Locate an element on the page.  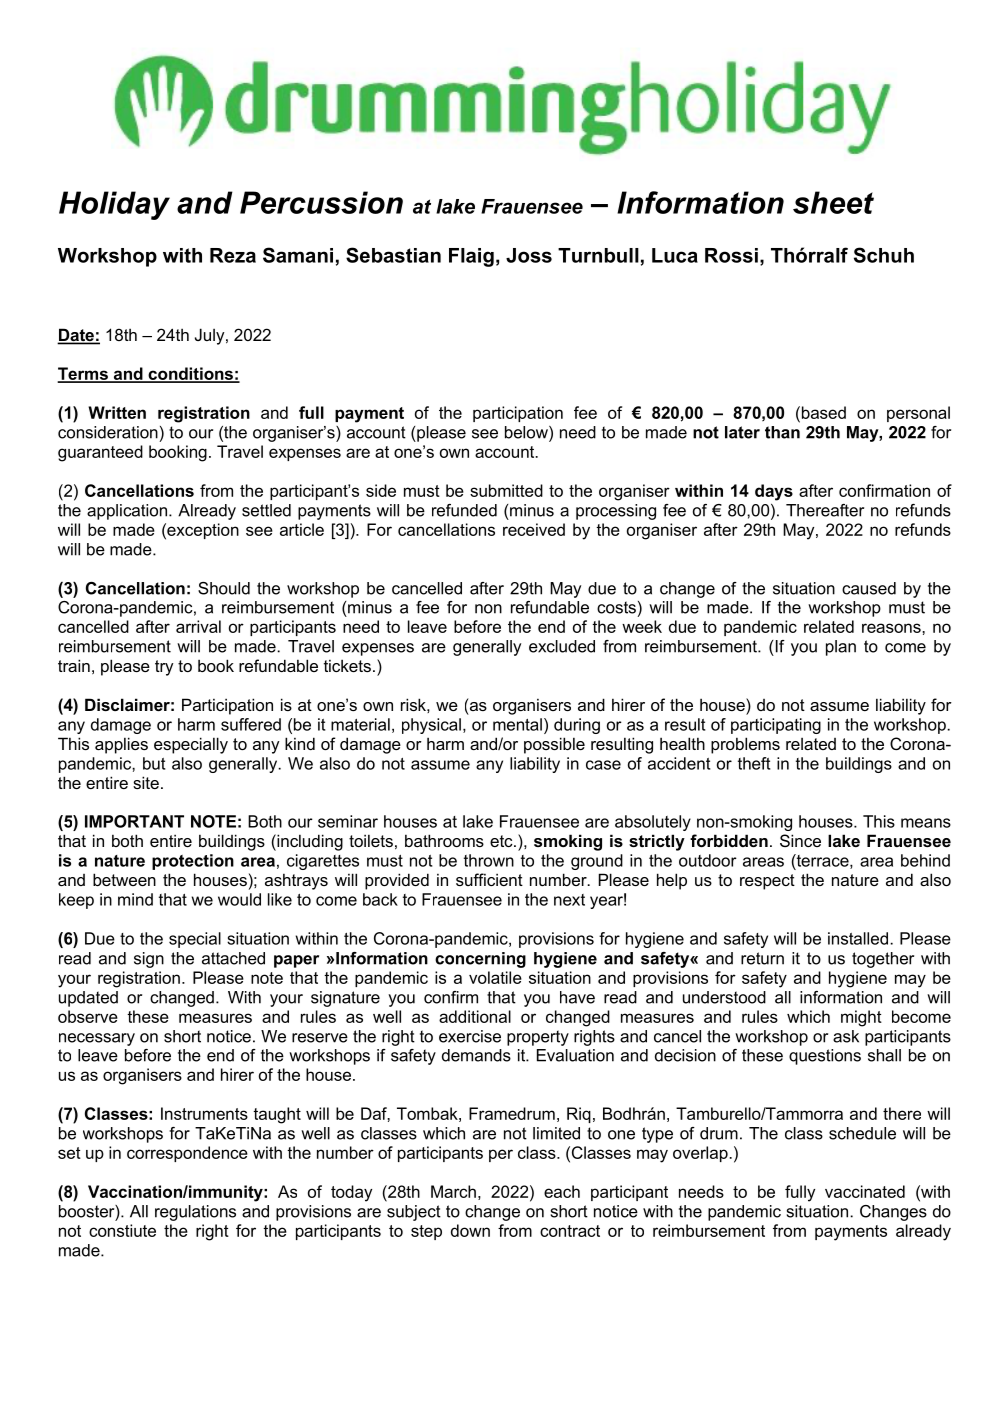
respect is located at coordinates (767, 882).
